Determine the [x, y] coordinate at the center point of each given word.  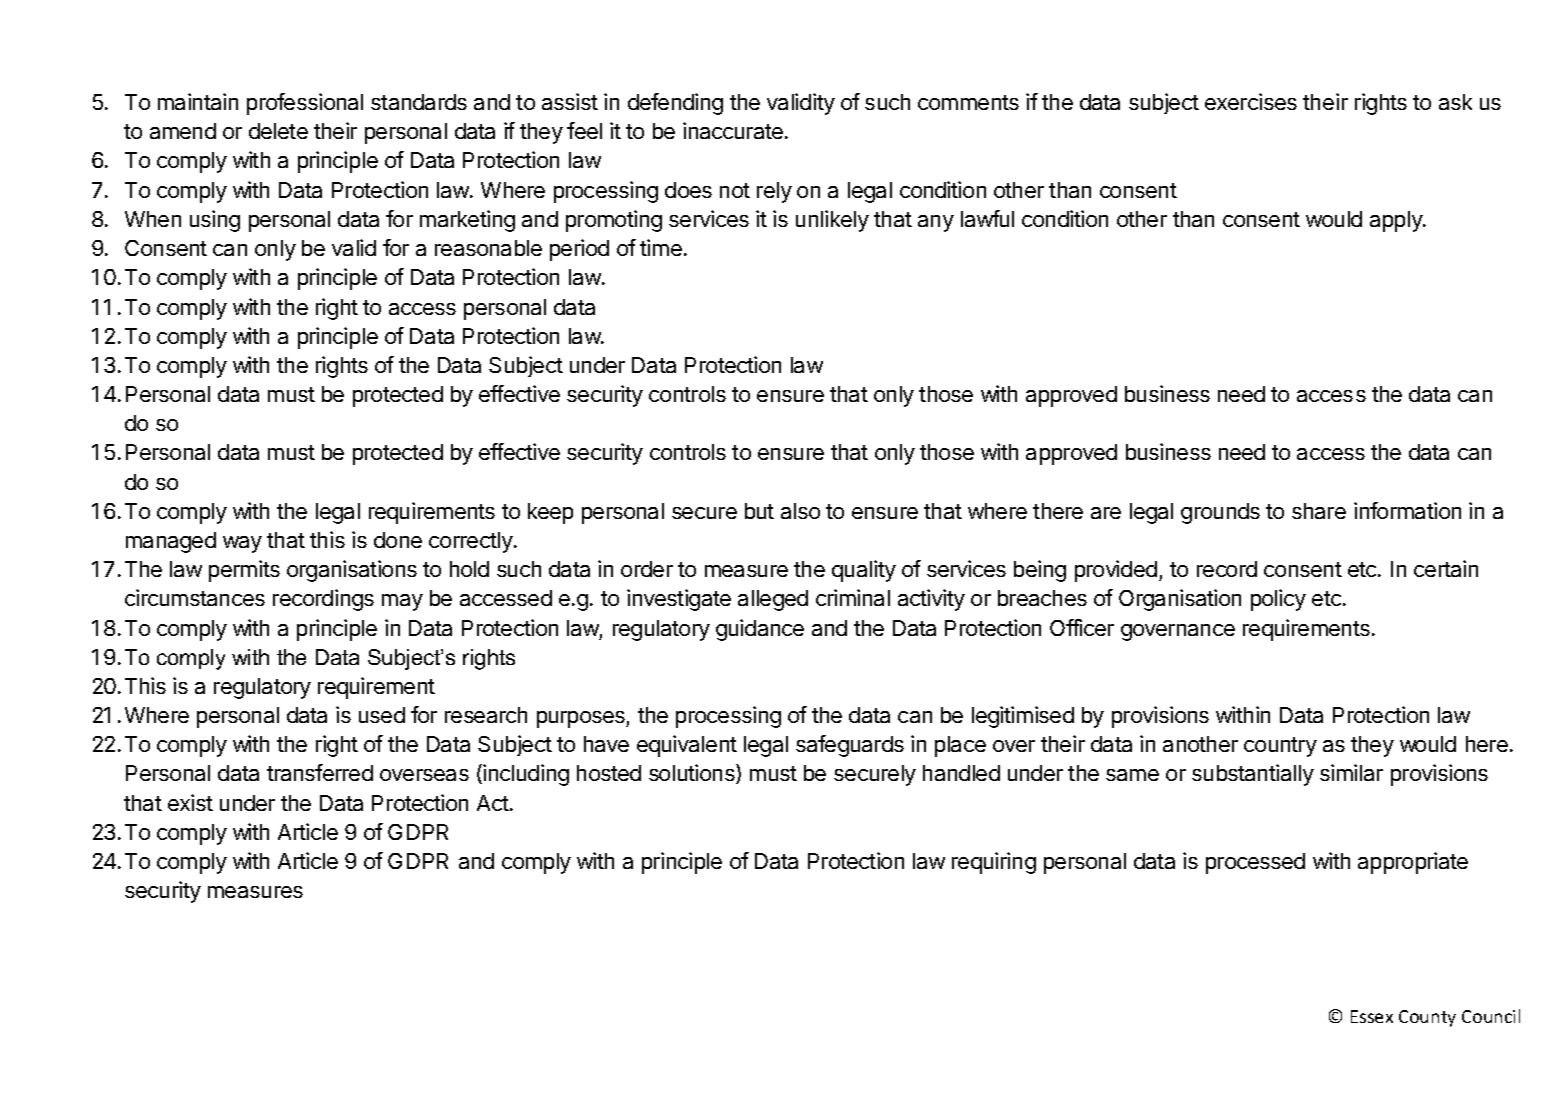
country [1280, 747]
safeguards [850, 746]
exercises [1251, 101]
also [800, 511]
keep [550, 513]
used [382, 715]
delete [278, 131]
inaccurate [733, 130]
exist [190, 802]
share [1319, 511]
